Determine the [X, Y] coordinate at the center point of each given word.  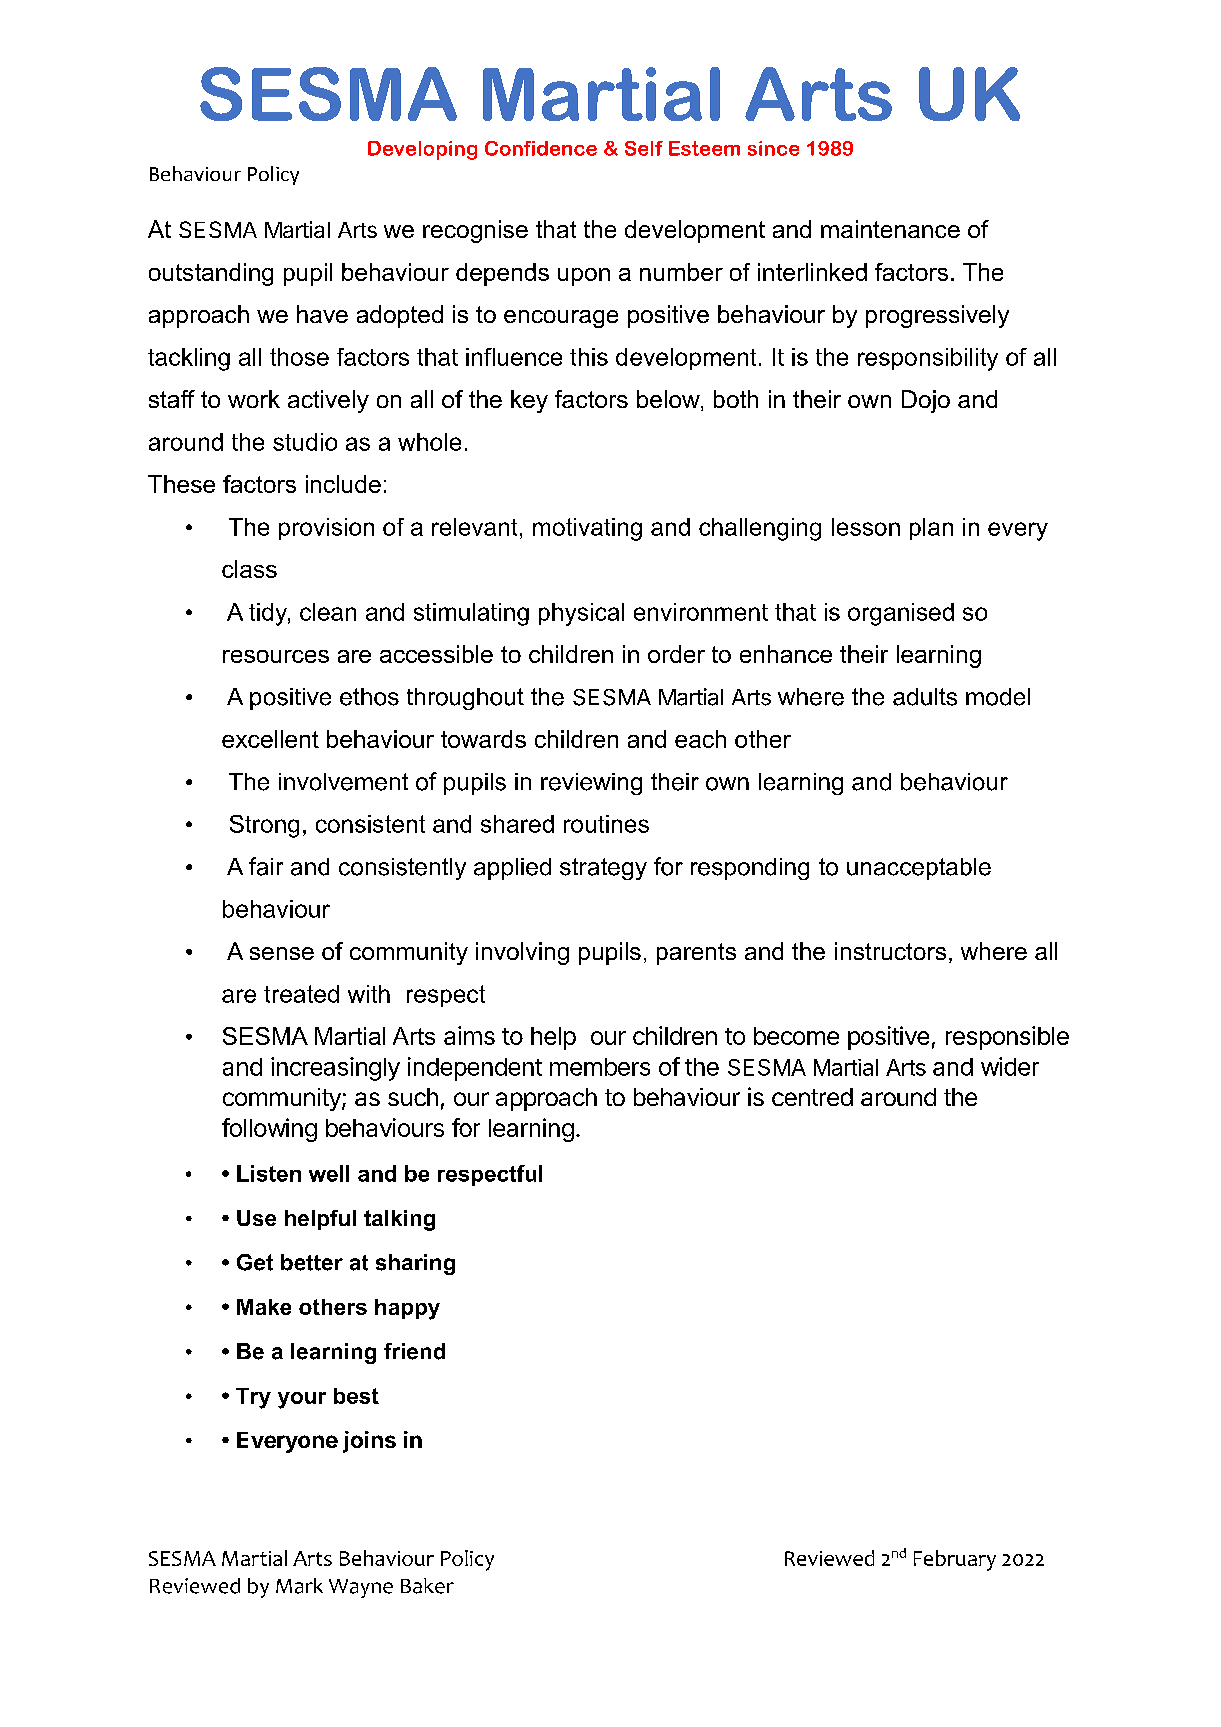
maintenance [890, 229]
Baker [427, 1586]
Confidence [541, 148]
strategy [603, 869]
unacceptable [919, 869]
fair [266, 866]
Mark [299, 1586]
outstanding [211, 274]
